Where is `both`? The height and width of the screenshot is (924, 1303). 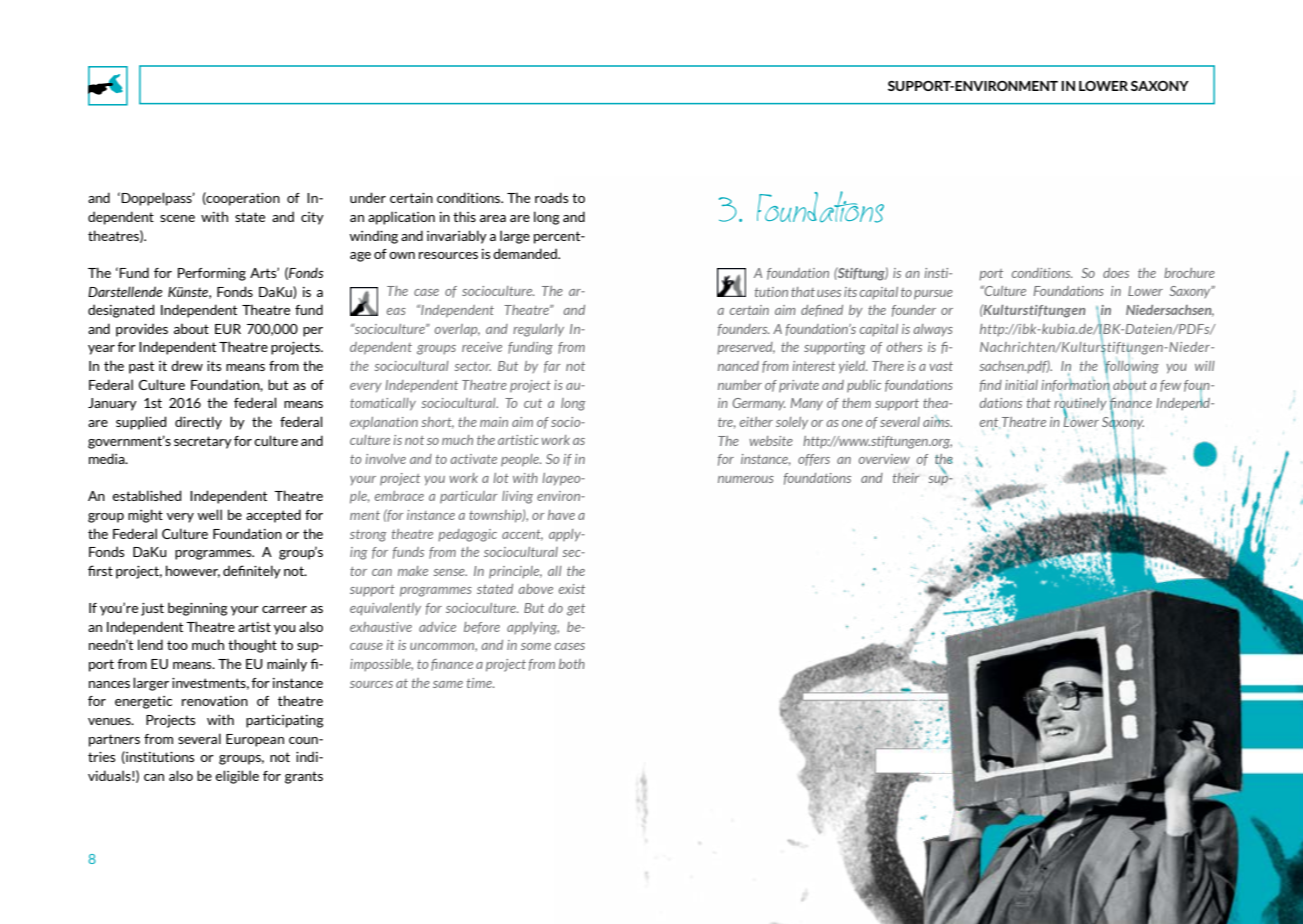
both is located at coordinates (572, 664).
